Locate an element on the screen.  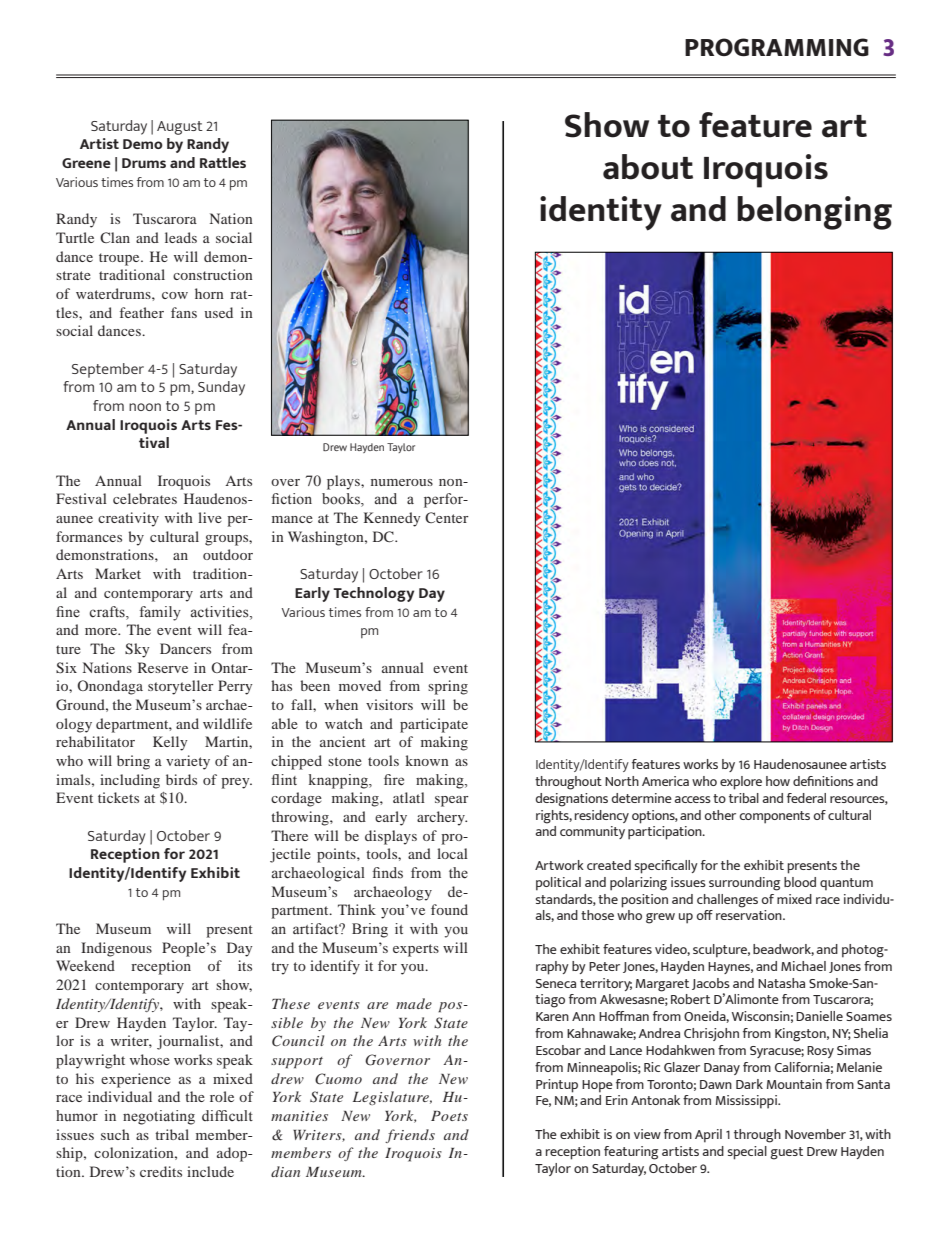
blood is located at coordinates (800, 882).
